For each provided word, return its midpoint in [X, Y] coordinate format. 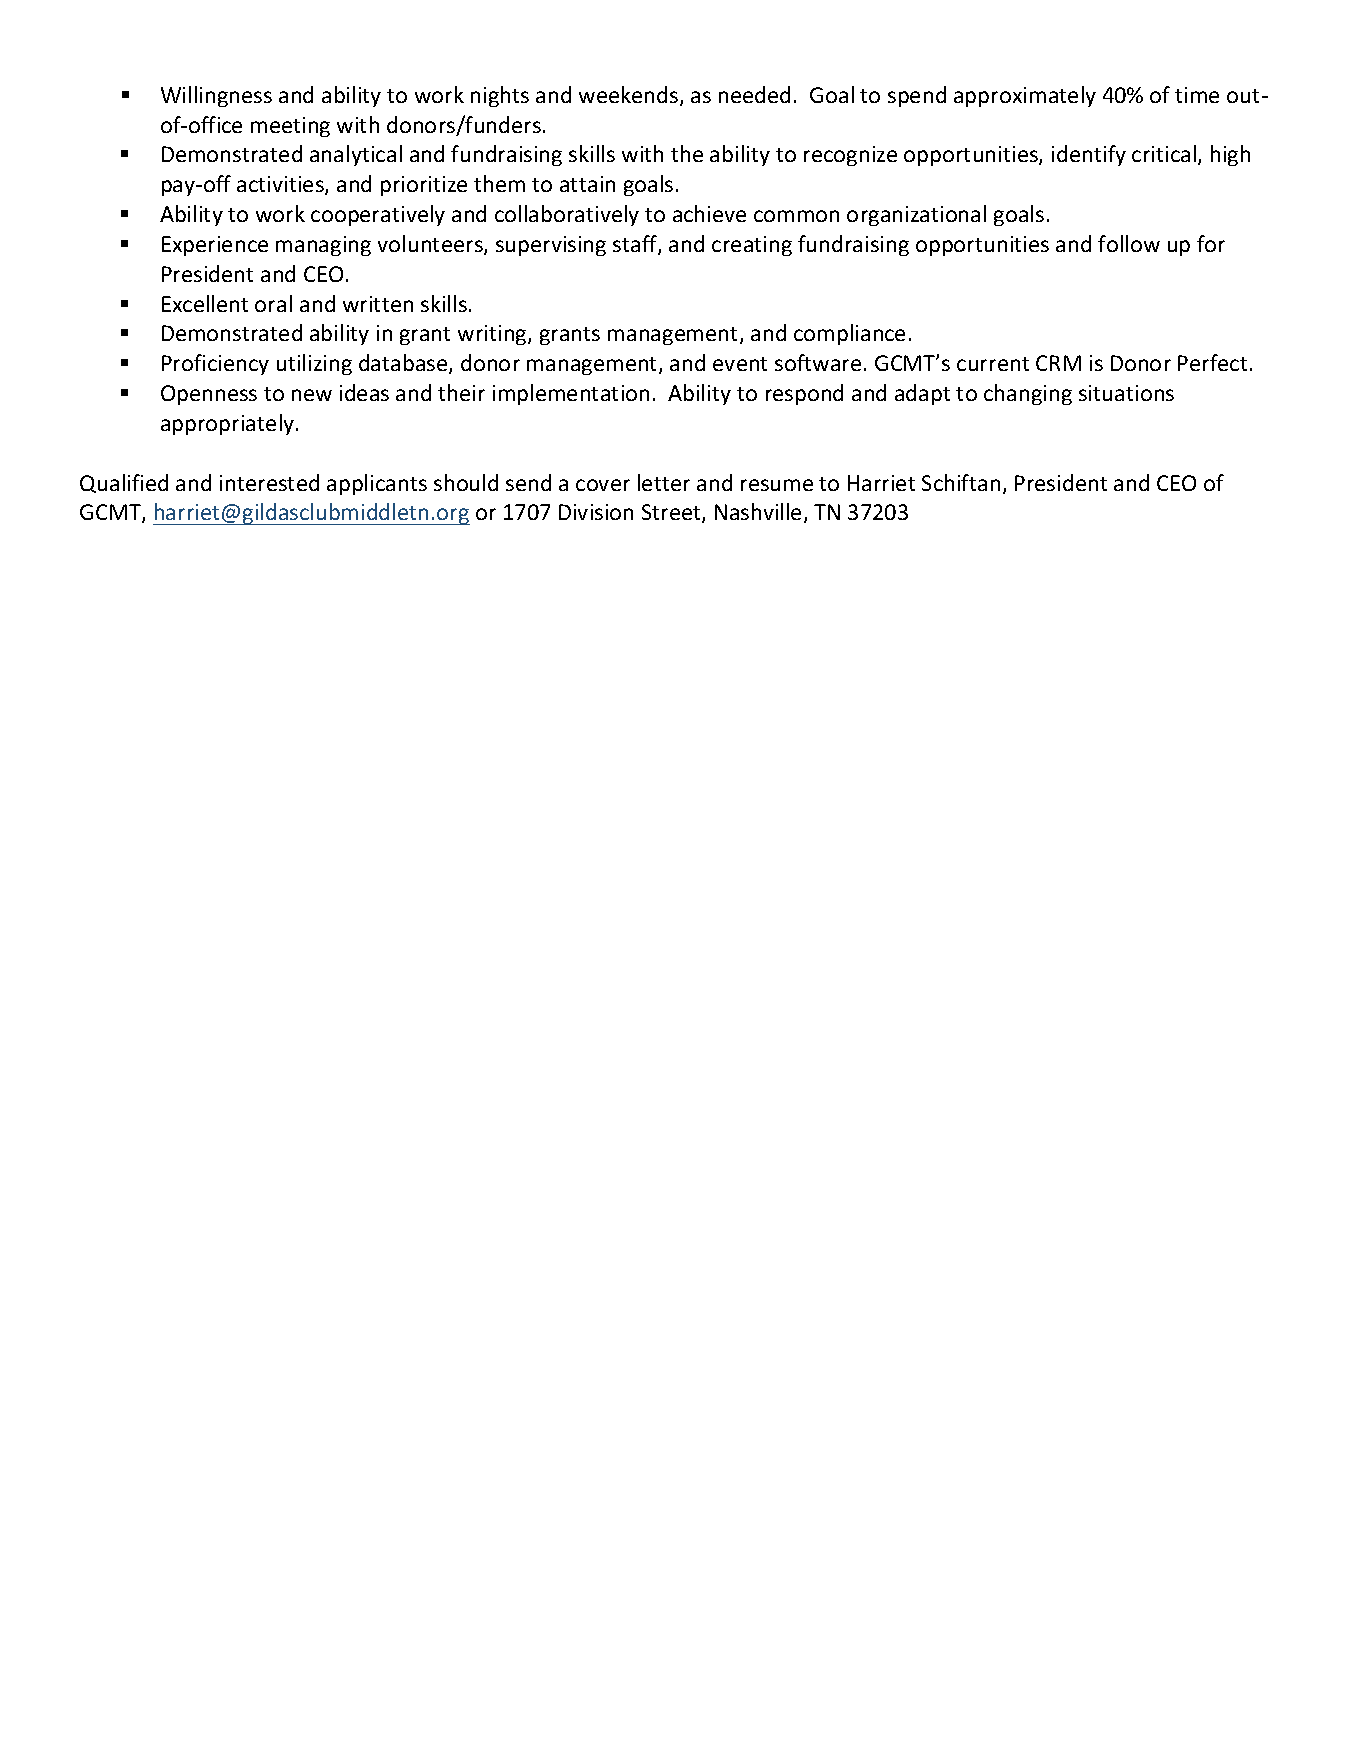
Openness [209, 395]
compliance [849, 334]
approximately [1025, 96]
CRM [1058, 363]
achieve [709, 213]
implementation [571, 394]
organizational [916, 215]
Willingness [216, 96]
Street [672, 513]
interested [269, 482]
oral [273, 303]
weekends [630, 96]
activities [281, 185]
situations [1126, 393]
